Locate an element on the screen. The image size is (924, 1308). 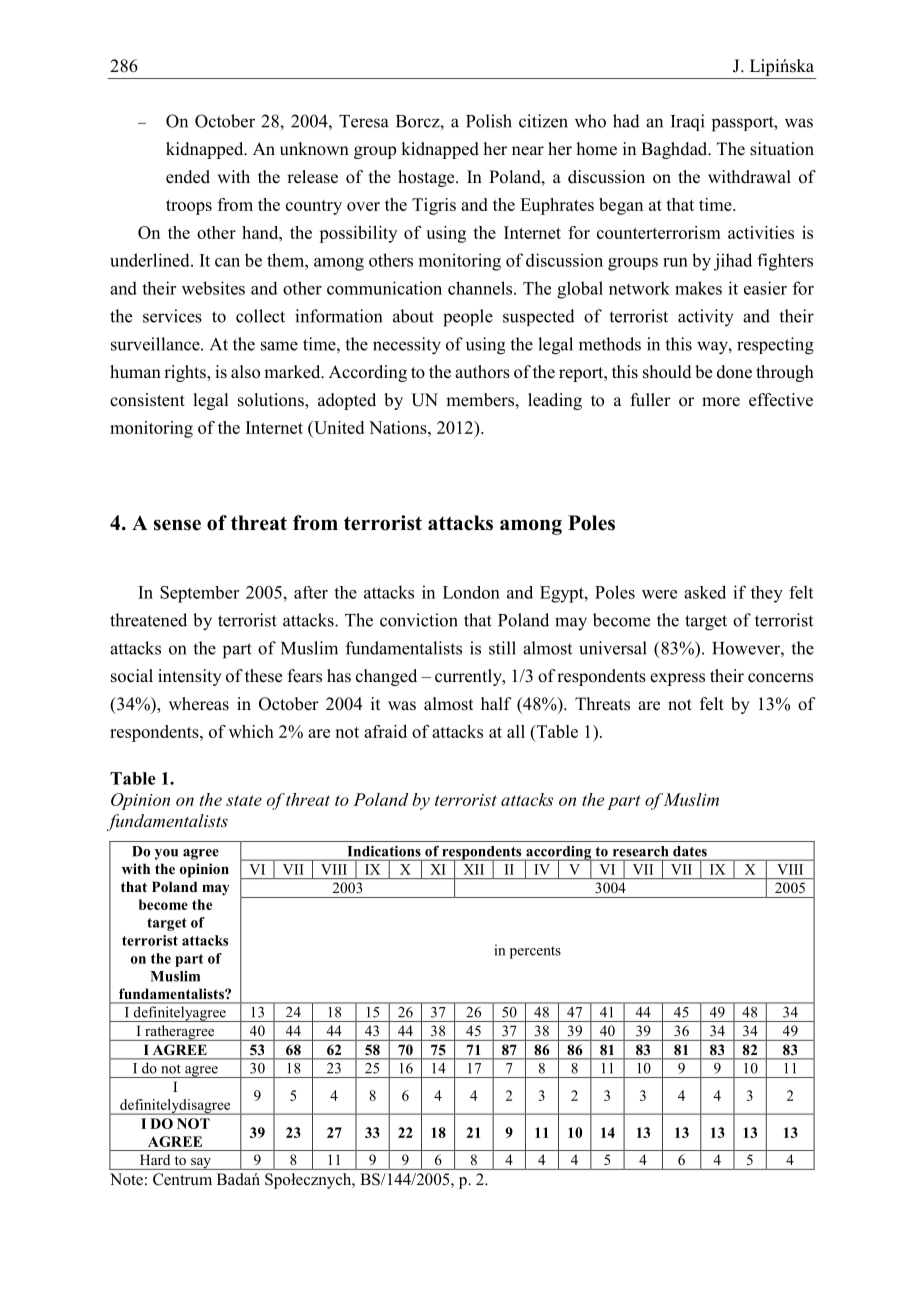
express is located at coordinates (677, 679).
